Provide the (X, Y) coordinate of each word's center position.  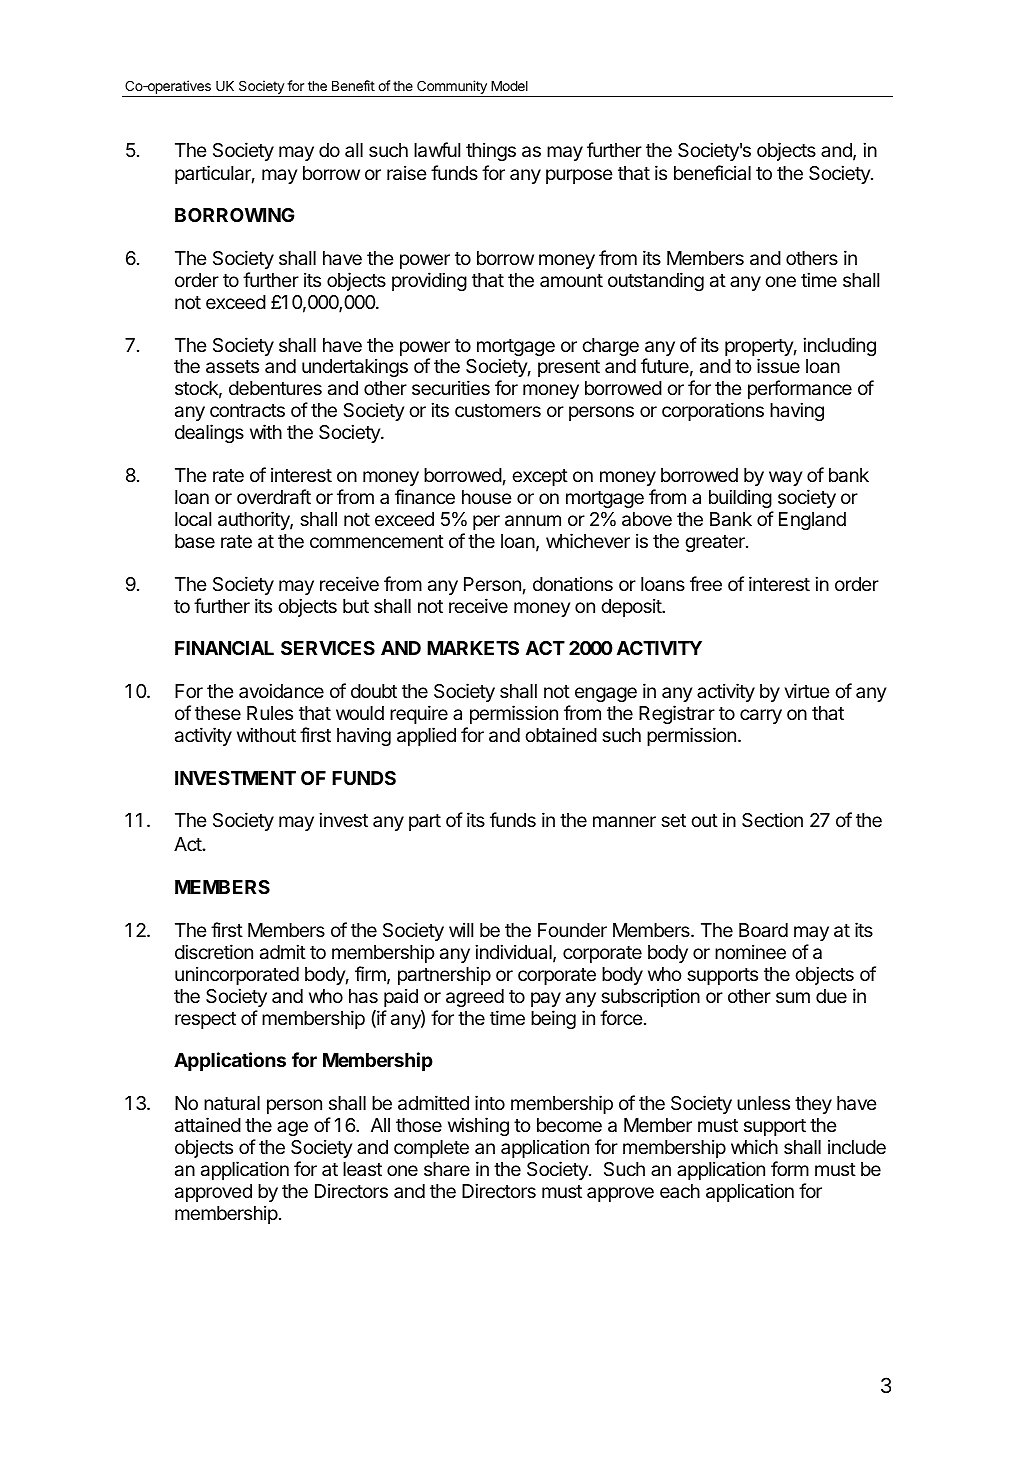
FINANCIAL (224, 648)
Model (509, 86)
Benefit (353, 85)
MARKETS (473, 648)
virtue (807, 690)
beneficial (712, 172)
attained (208, 1125)
